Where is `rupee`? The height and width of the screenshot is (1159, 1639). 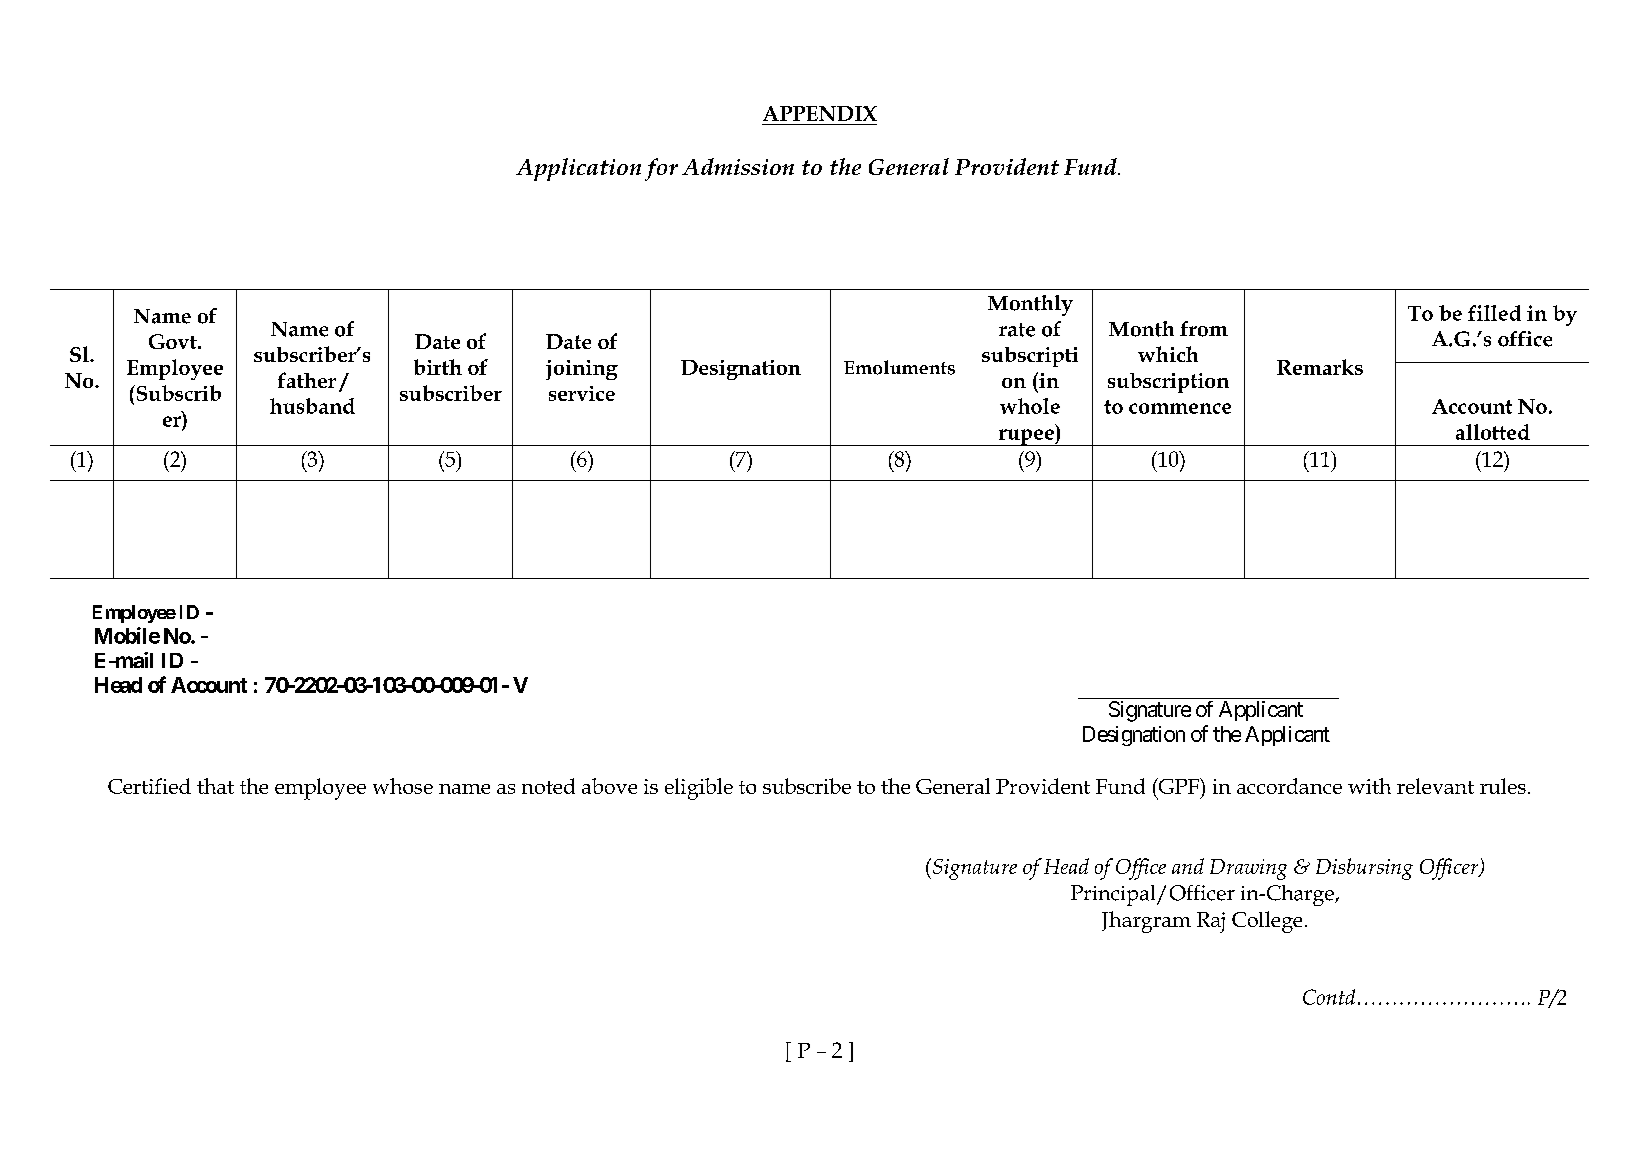 rupee is located at coordinates (1026, 437).
